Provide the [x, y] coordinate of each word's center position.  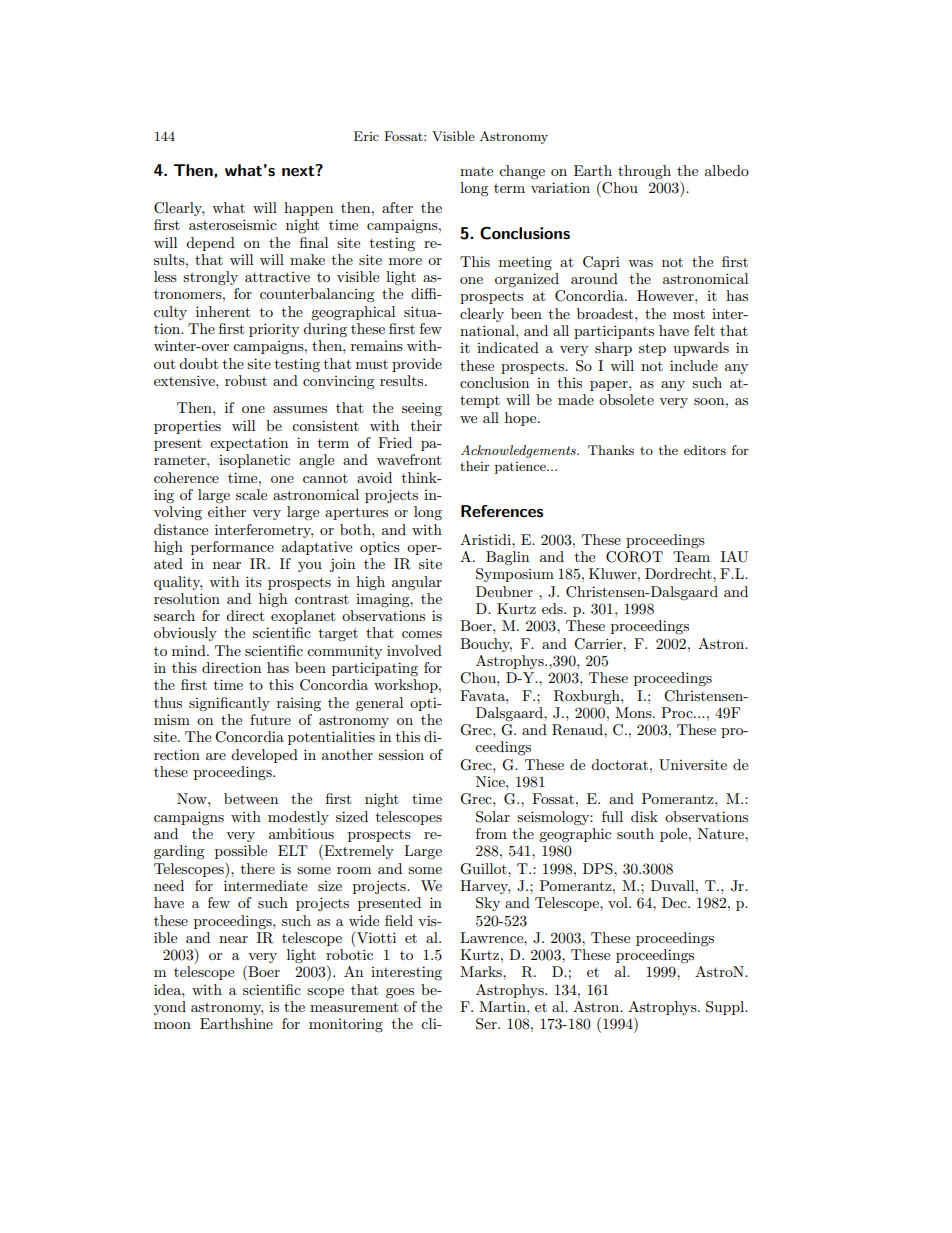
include [694, 365]
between [251, 798]
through [644, 172]
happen [308, 209]
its [254, 581]
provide [417, 365]
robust [246, 380]
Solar [493, 817]
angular [417, 583]
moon [172, 1025]
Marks [482, 971]
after [397, 207]
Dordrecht [679, 573]
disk [644, 816]
